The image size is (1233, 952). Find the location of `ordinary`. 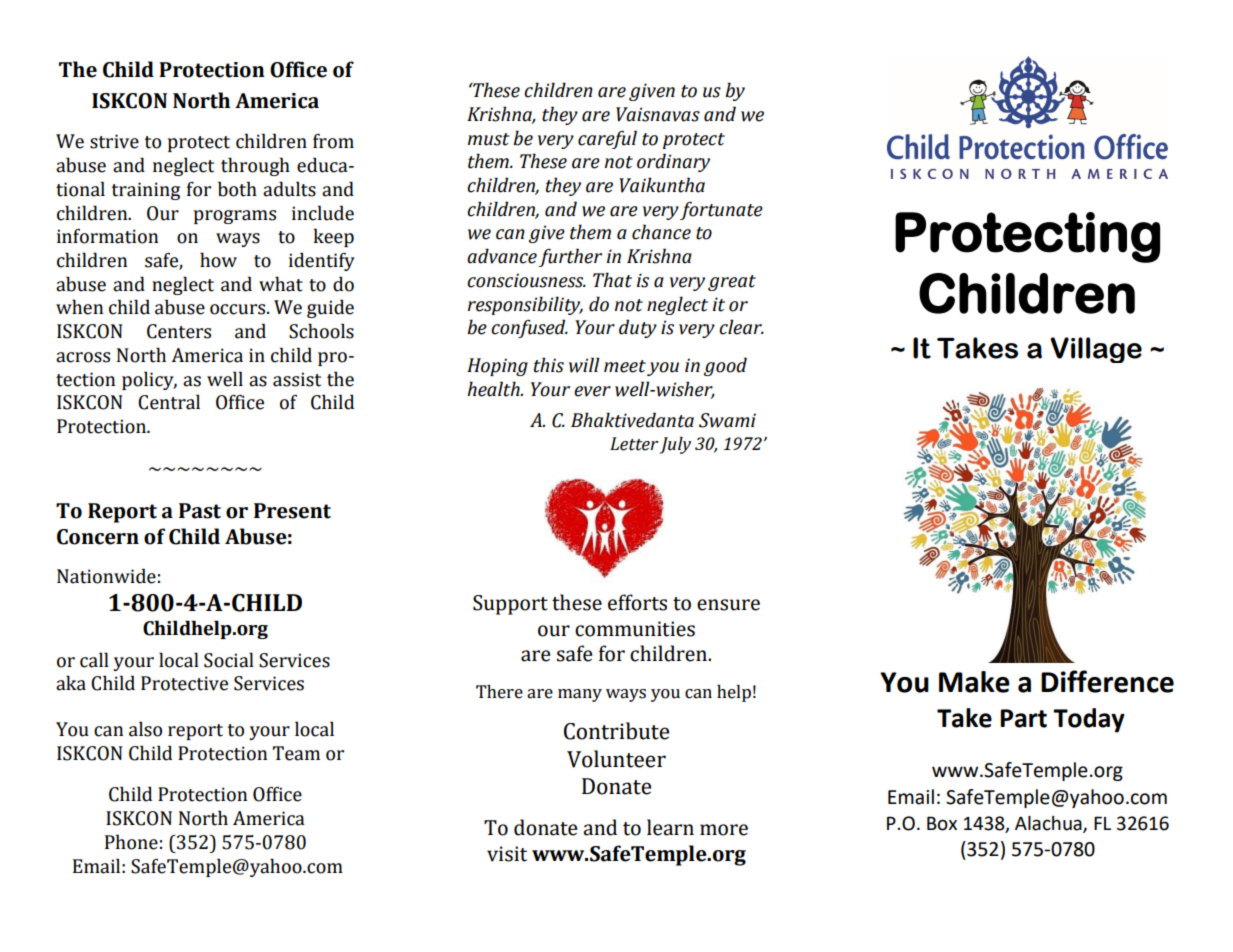

ordinary is located at coordinates (673, 162).
